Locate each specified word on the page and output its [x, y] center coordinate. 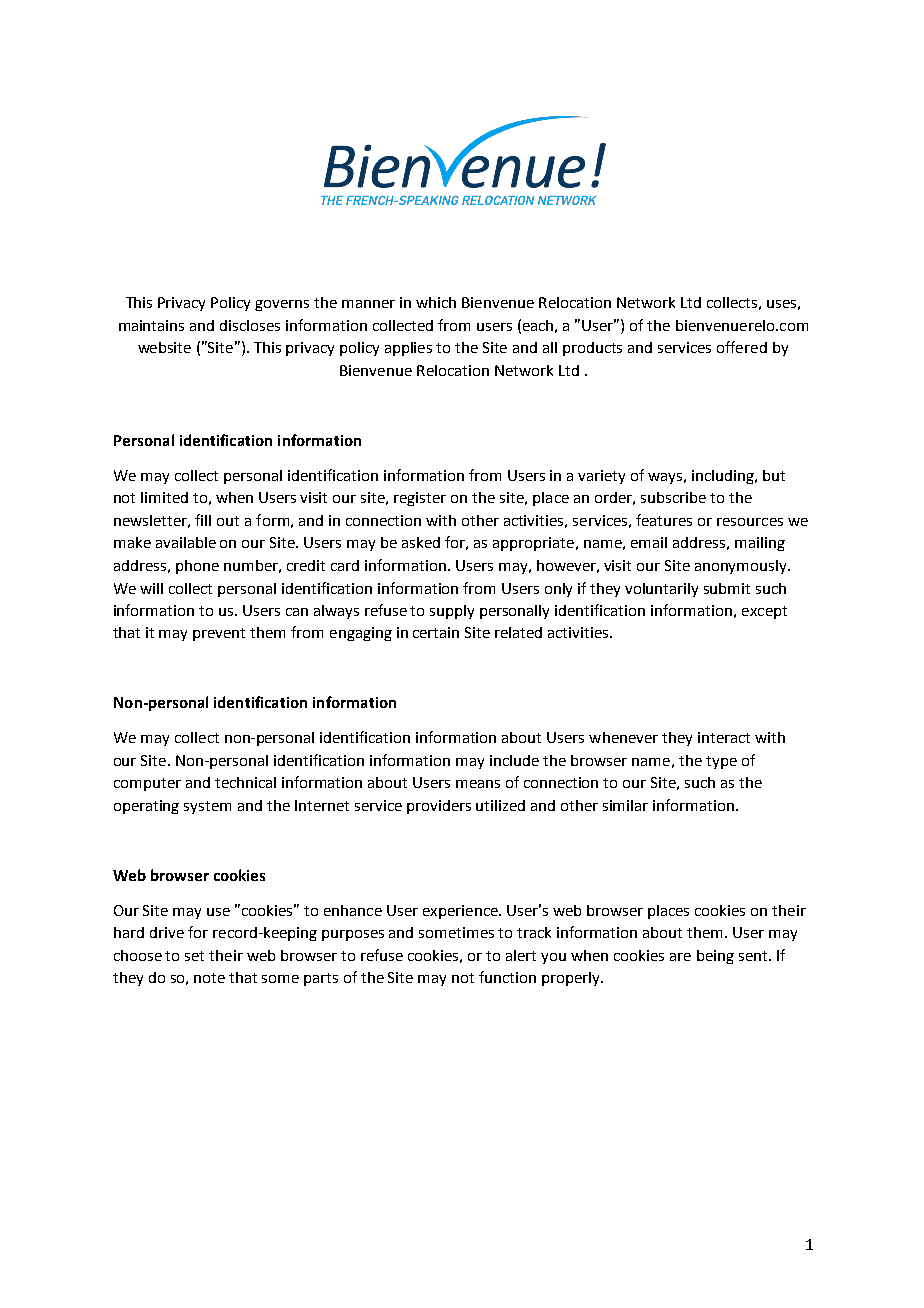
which [436, 302]
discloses [250, 325]
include [514, 760]
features [664, 520]
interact [724, 737]
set [194, 956]
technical [245, 782]
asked [421, 542]
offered [742, 347]
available [186, 542]
